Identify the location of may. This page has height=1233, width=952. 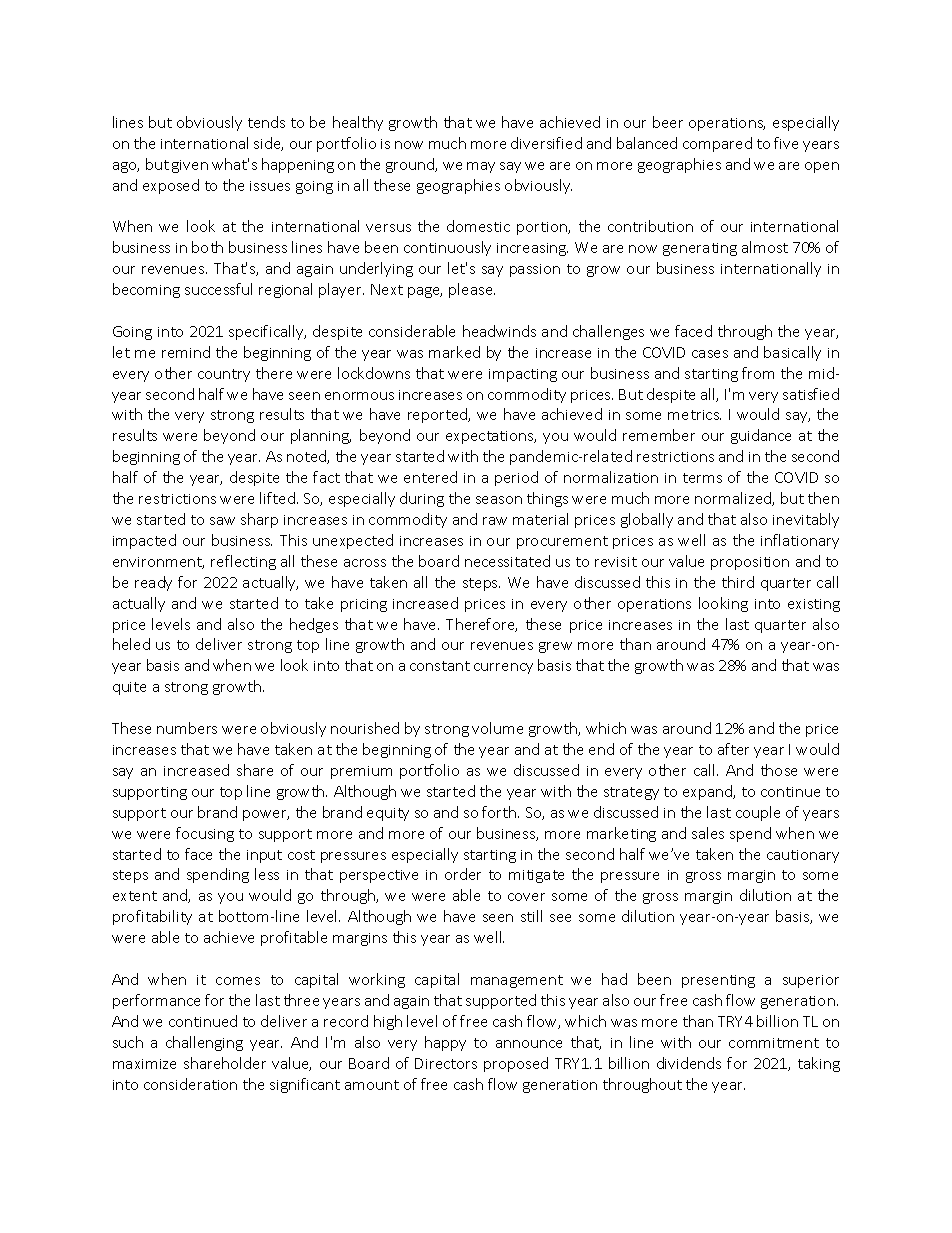
(481, 167).
